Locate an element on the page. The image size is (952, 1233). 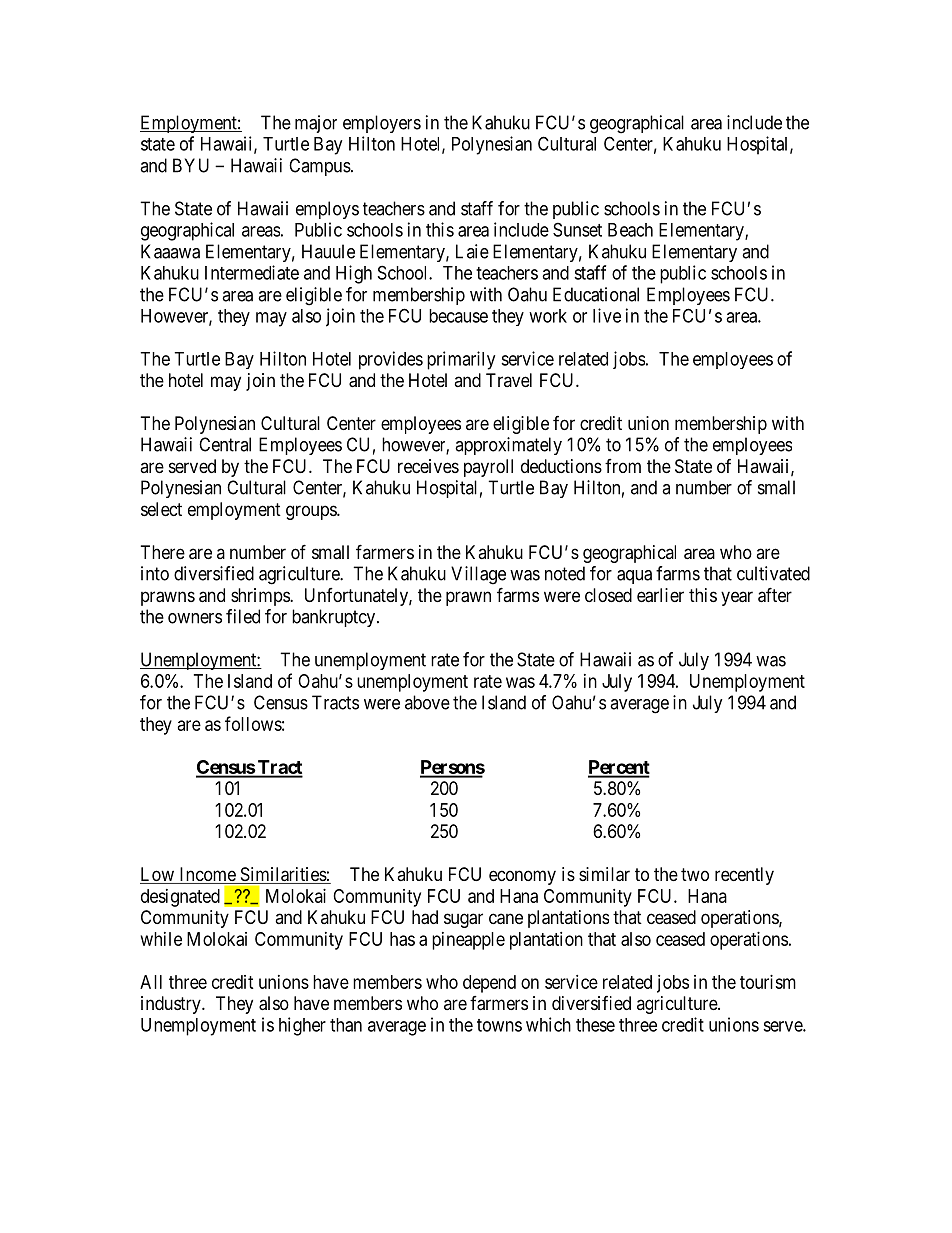
Central is located at coordinates (225, 444).
